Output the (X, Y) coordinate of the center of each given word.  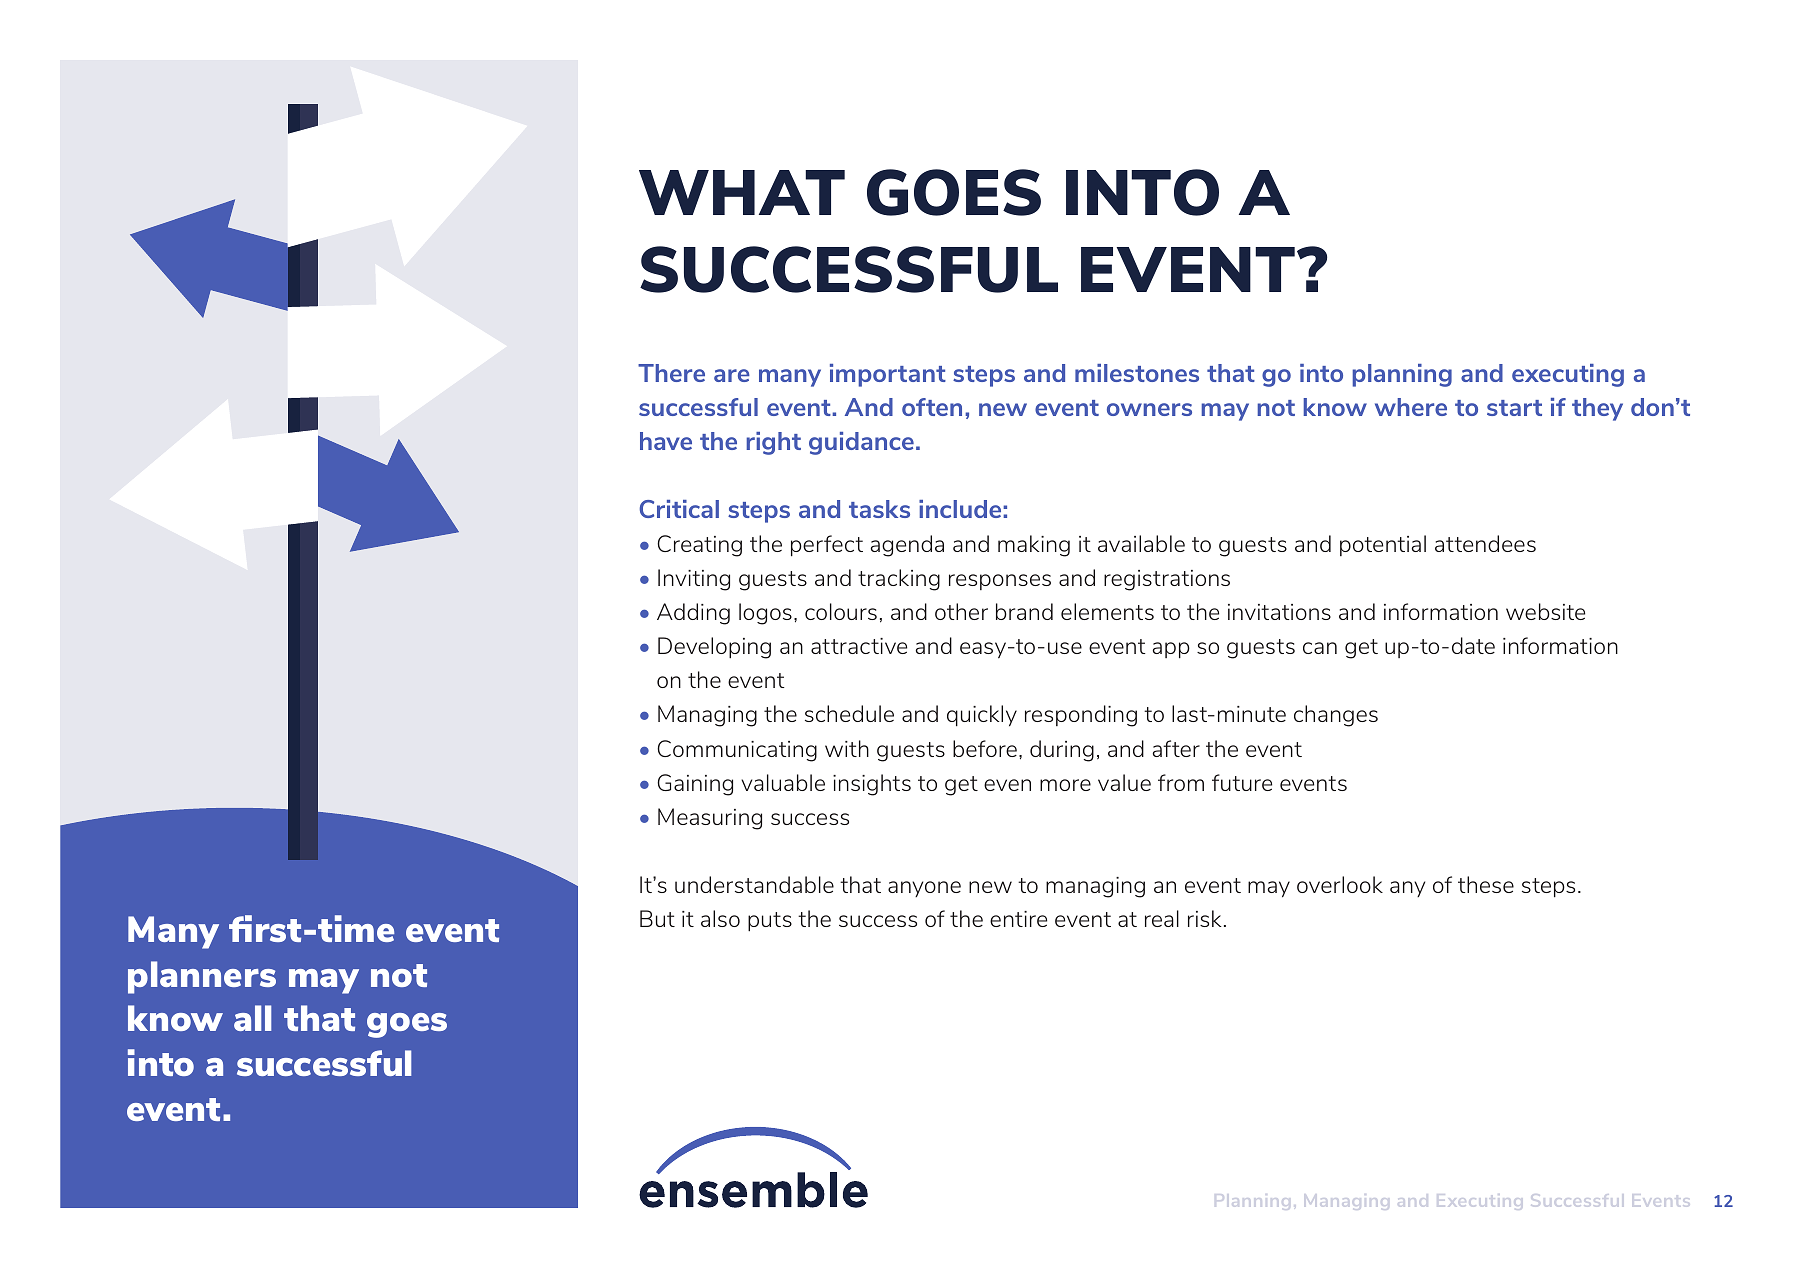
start (1514, 408)
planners (202, 977)
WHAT (742, 192)
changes (1336, 716)
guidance (861, 443)
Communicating (737, 751)
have (666, 441)
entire (1018, 919)
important (888, 375)
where (1411, 407)
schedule (849, 713)
